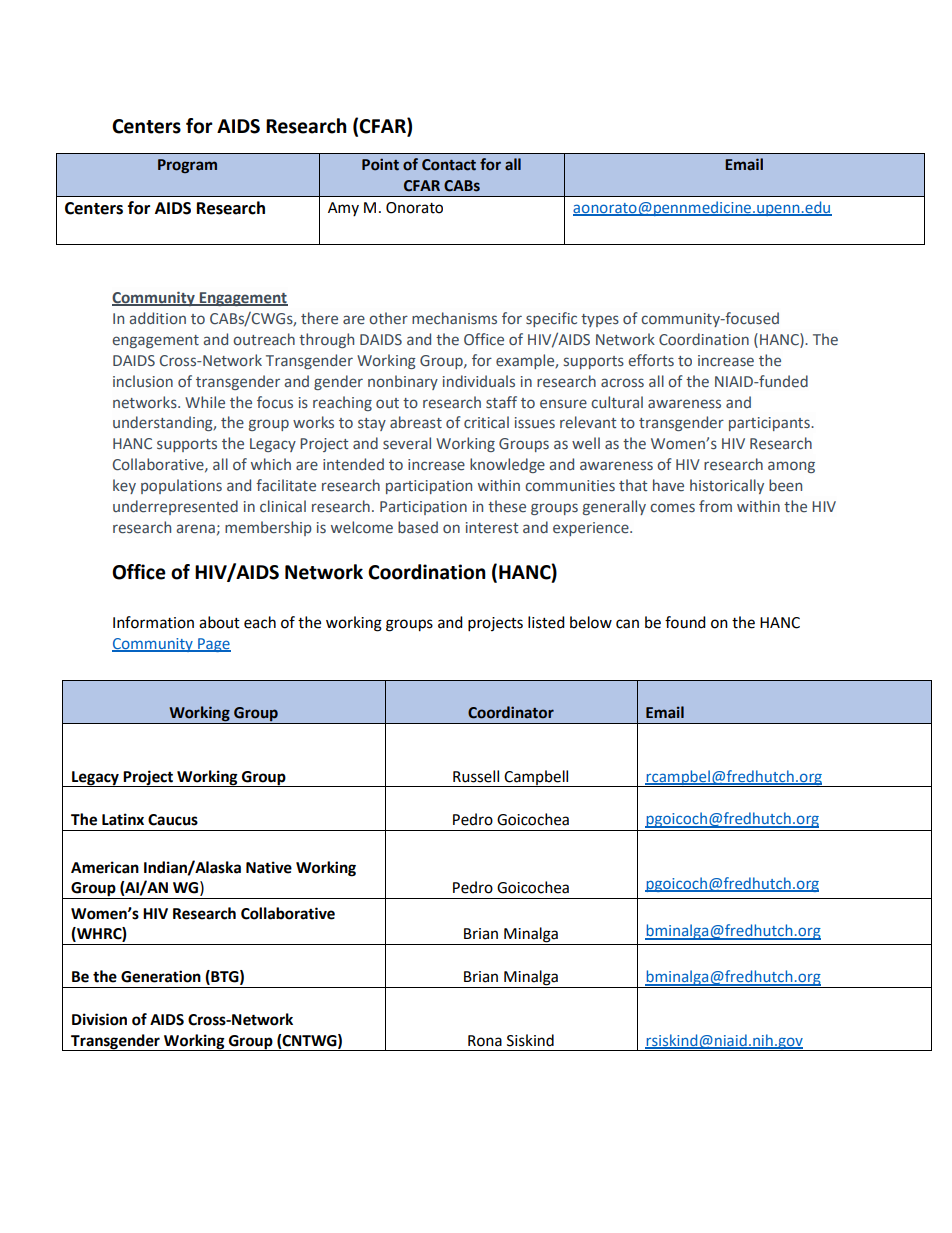 The width and height of the screenshot is (952, 1233). I want to click on Russell, so click(476, 776).
